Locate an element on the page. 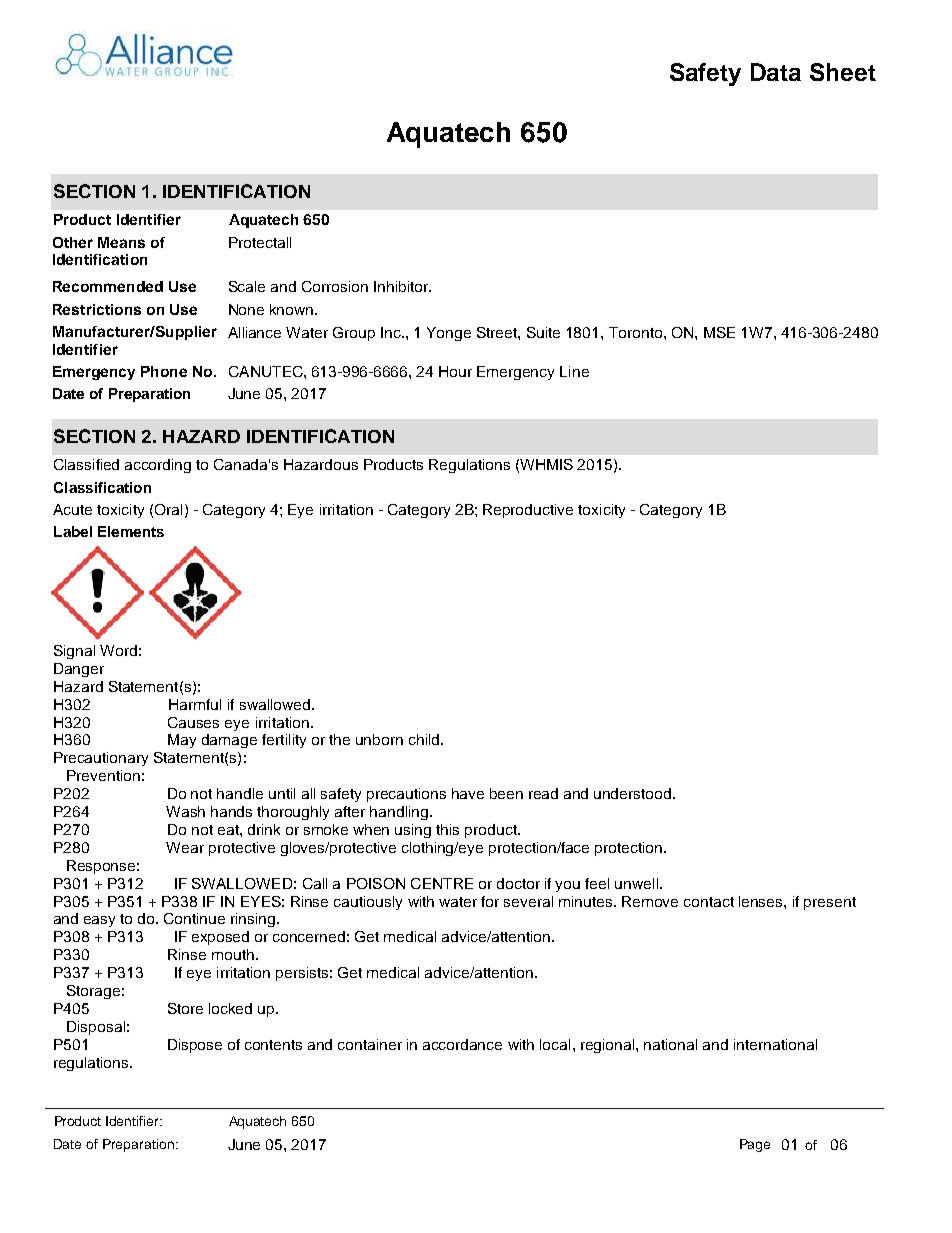  Data is located at coordinates (776, 72).
